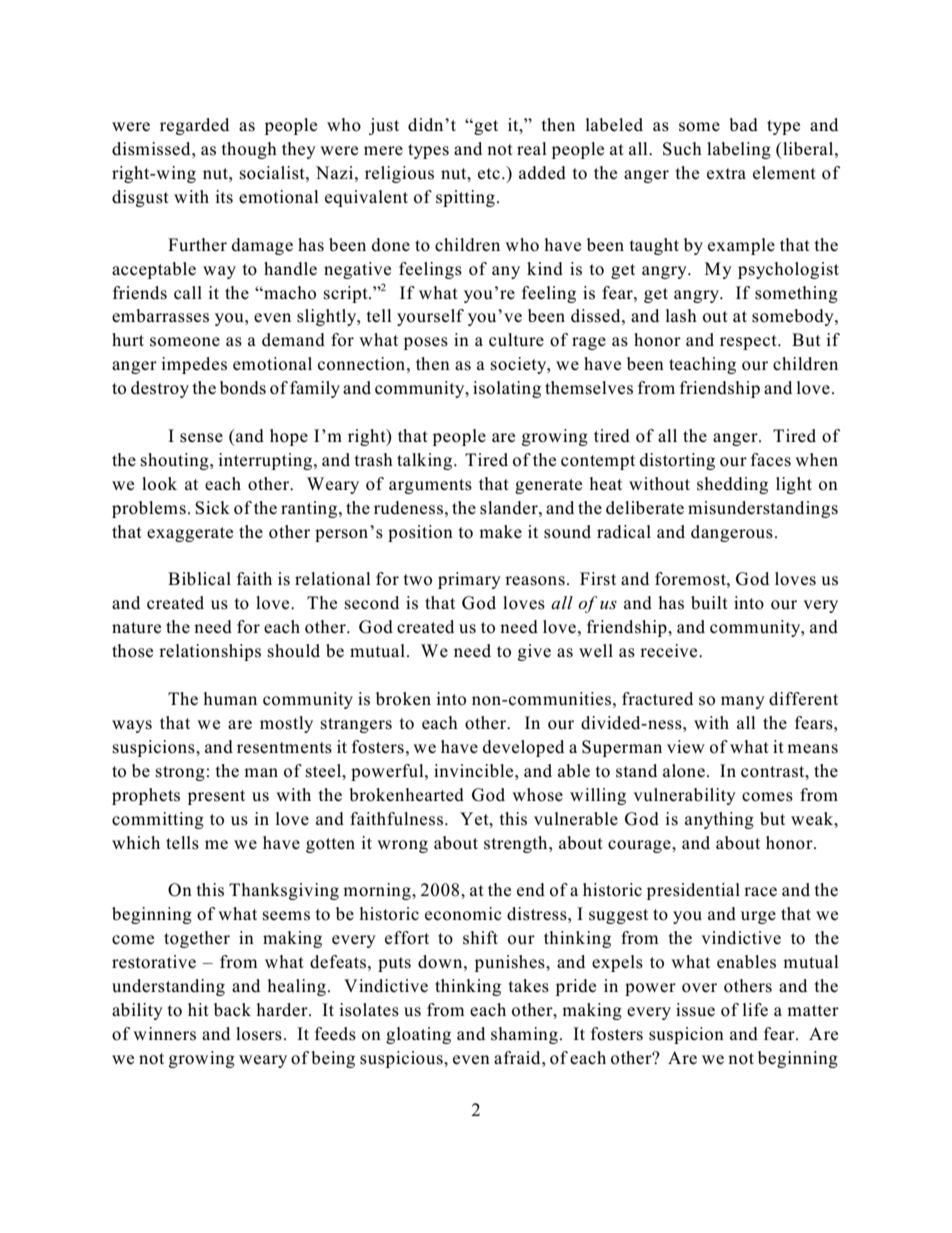 This document has height=1233, width=952. I want to click on life, so click(755, 1010).
